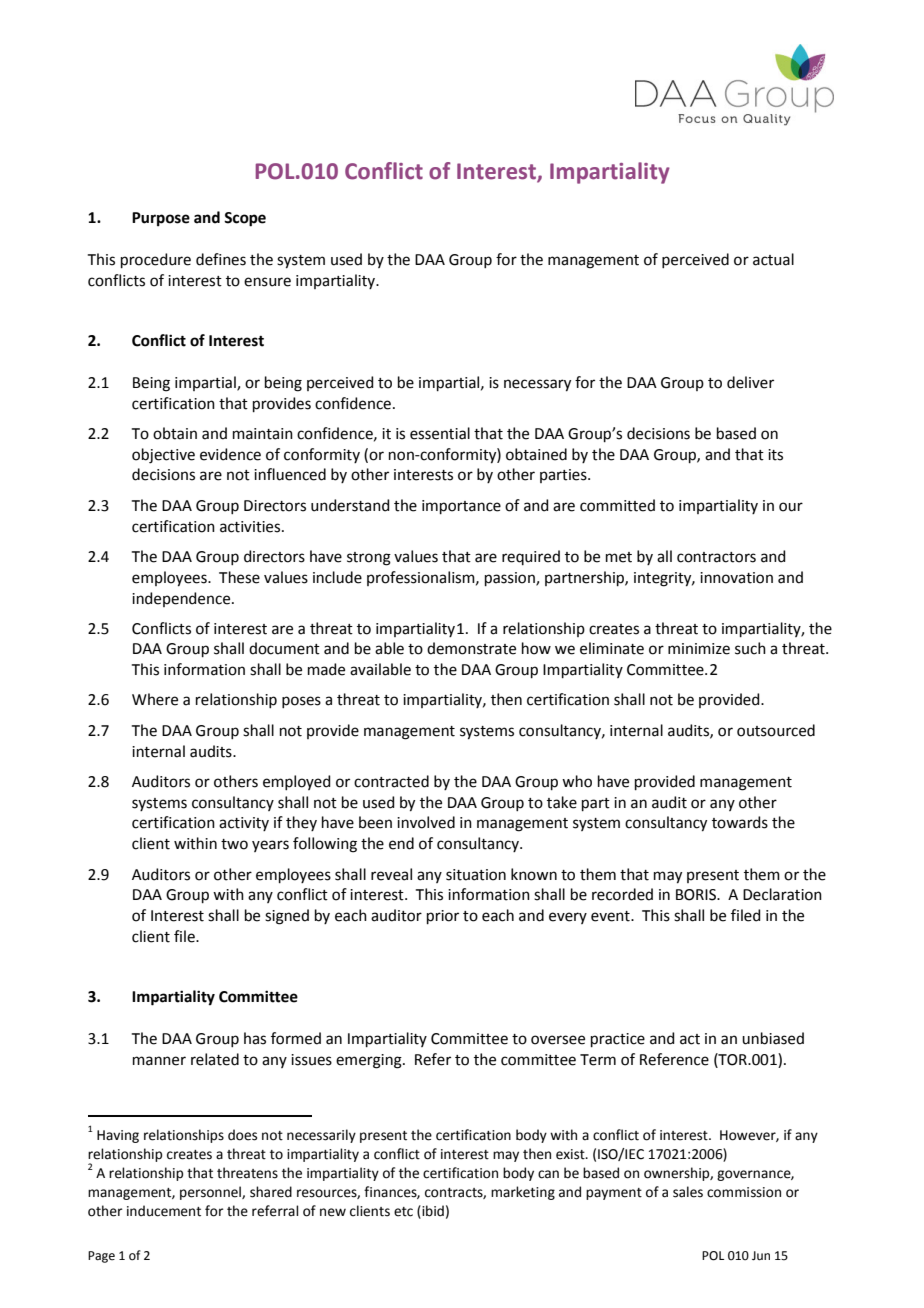  Describe the element at coordinates (164, 1211) in the screenshot. I see `inducement` at that location.
